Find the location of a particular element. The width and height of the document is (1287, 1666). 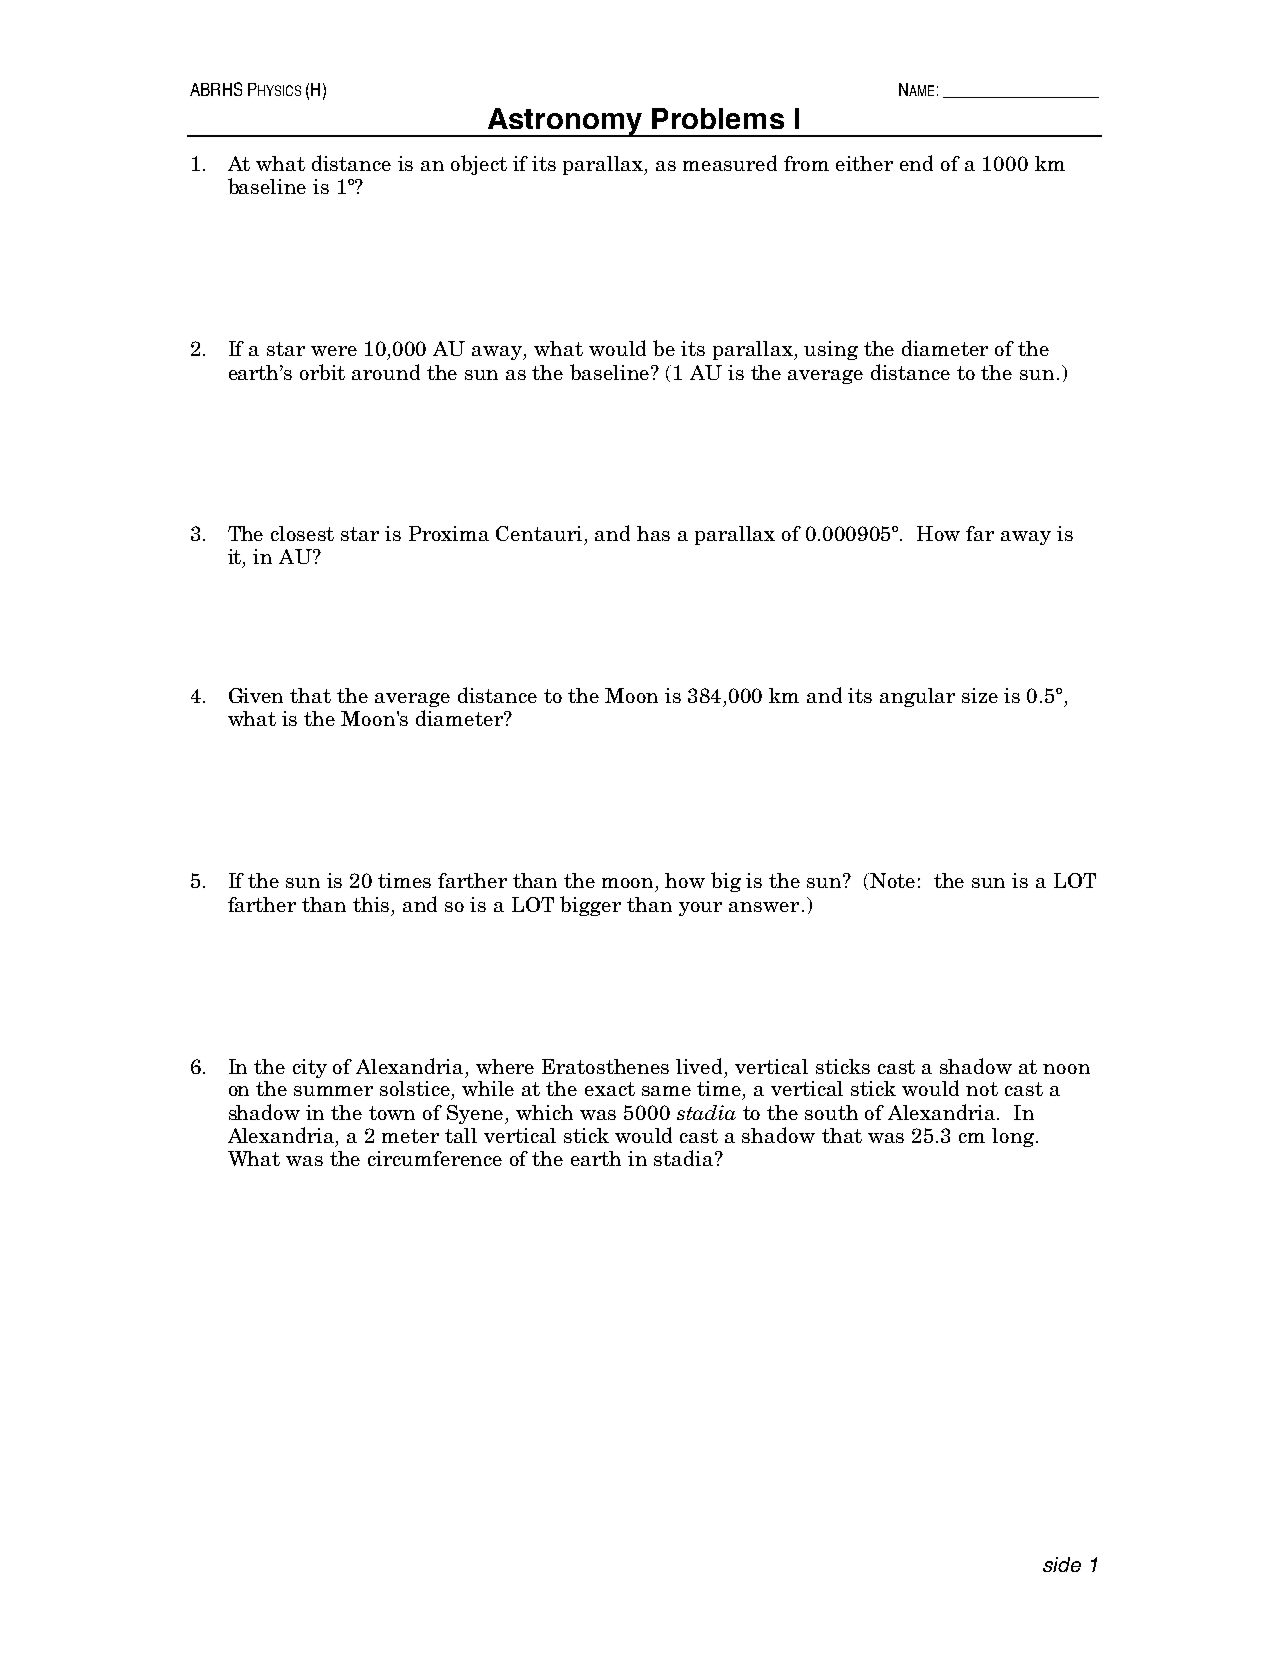

long is located at coordinates (1013, 1137).
